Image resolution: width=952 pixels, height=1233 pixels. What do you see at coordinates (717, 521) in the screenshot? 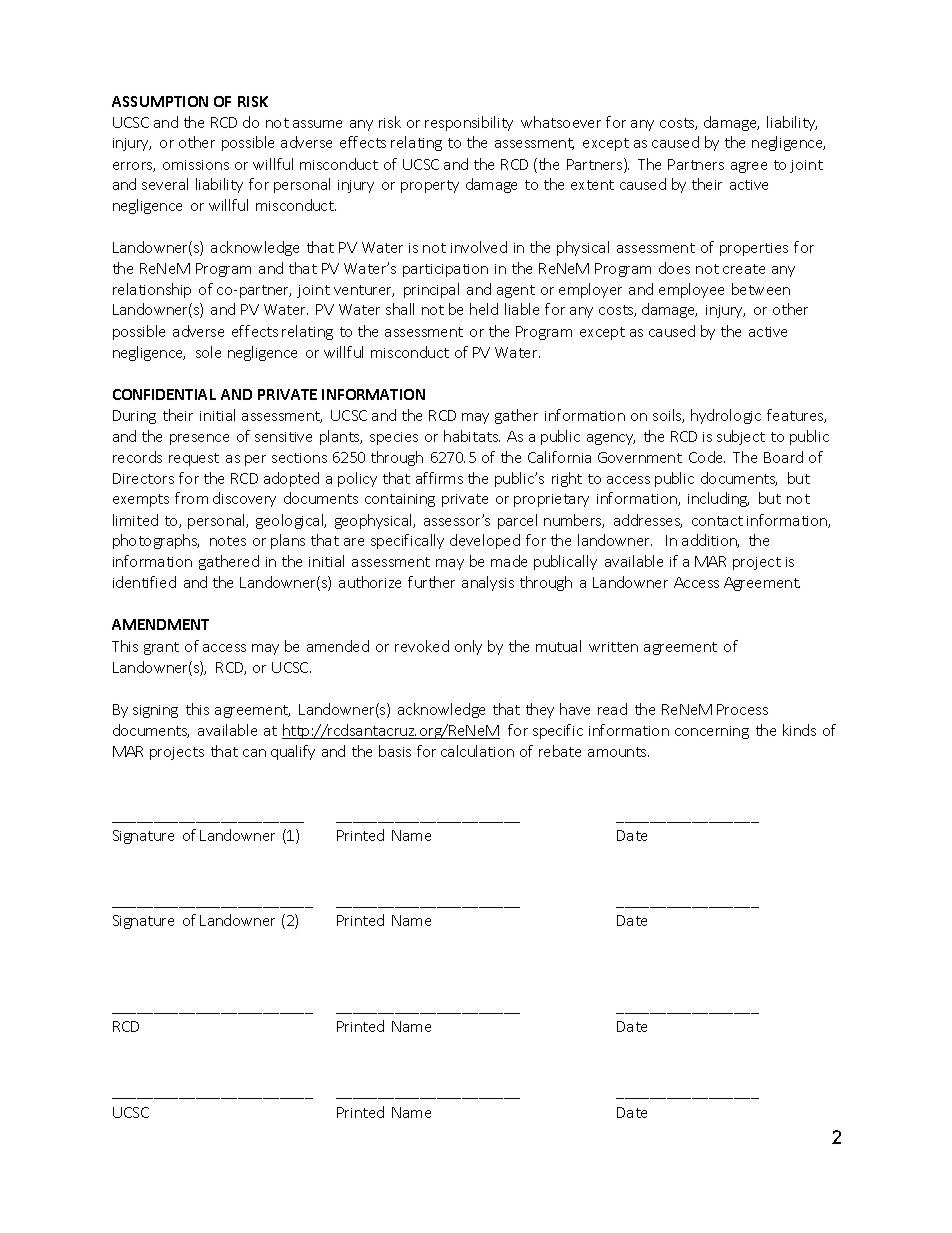
I see `contact` at bounding box center [717, 521].
